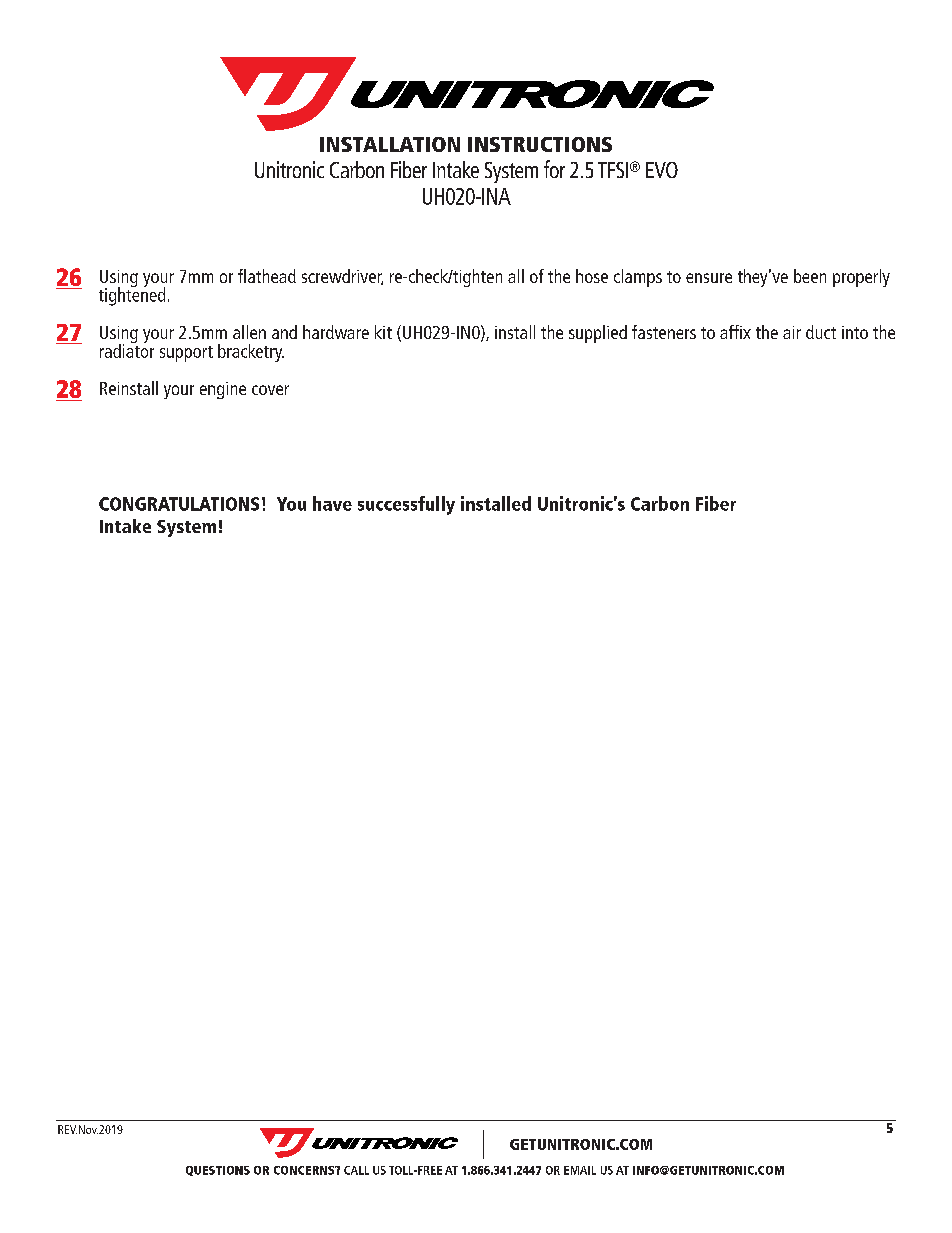 This screenshot has height=1233, width=952. I want to click on QUESTIONS, so click(218, 1171).
